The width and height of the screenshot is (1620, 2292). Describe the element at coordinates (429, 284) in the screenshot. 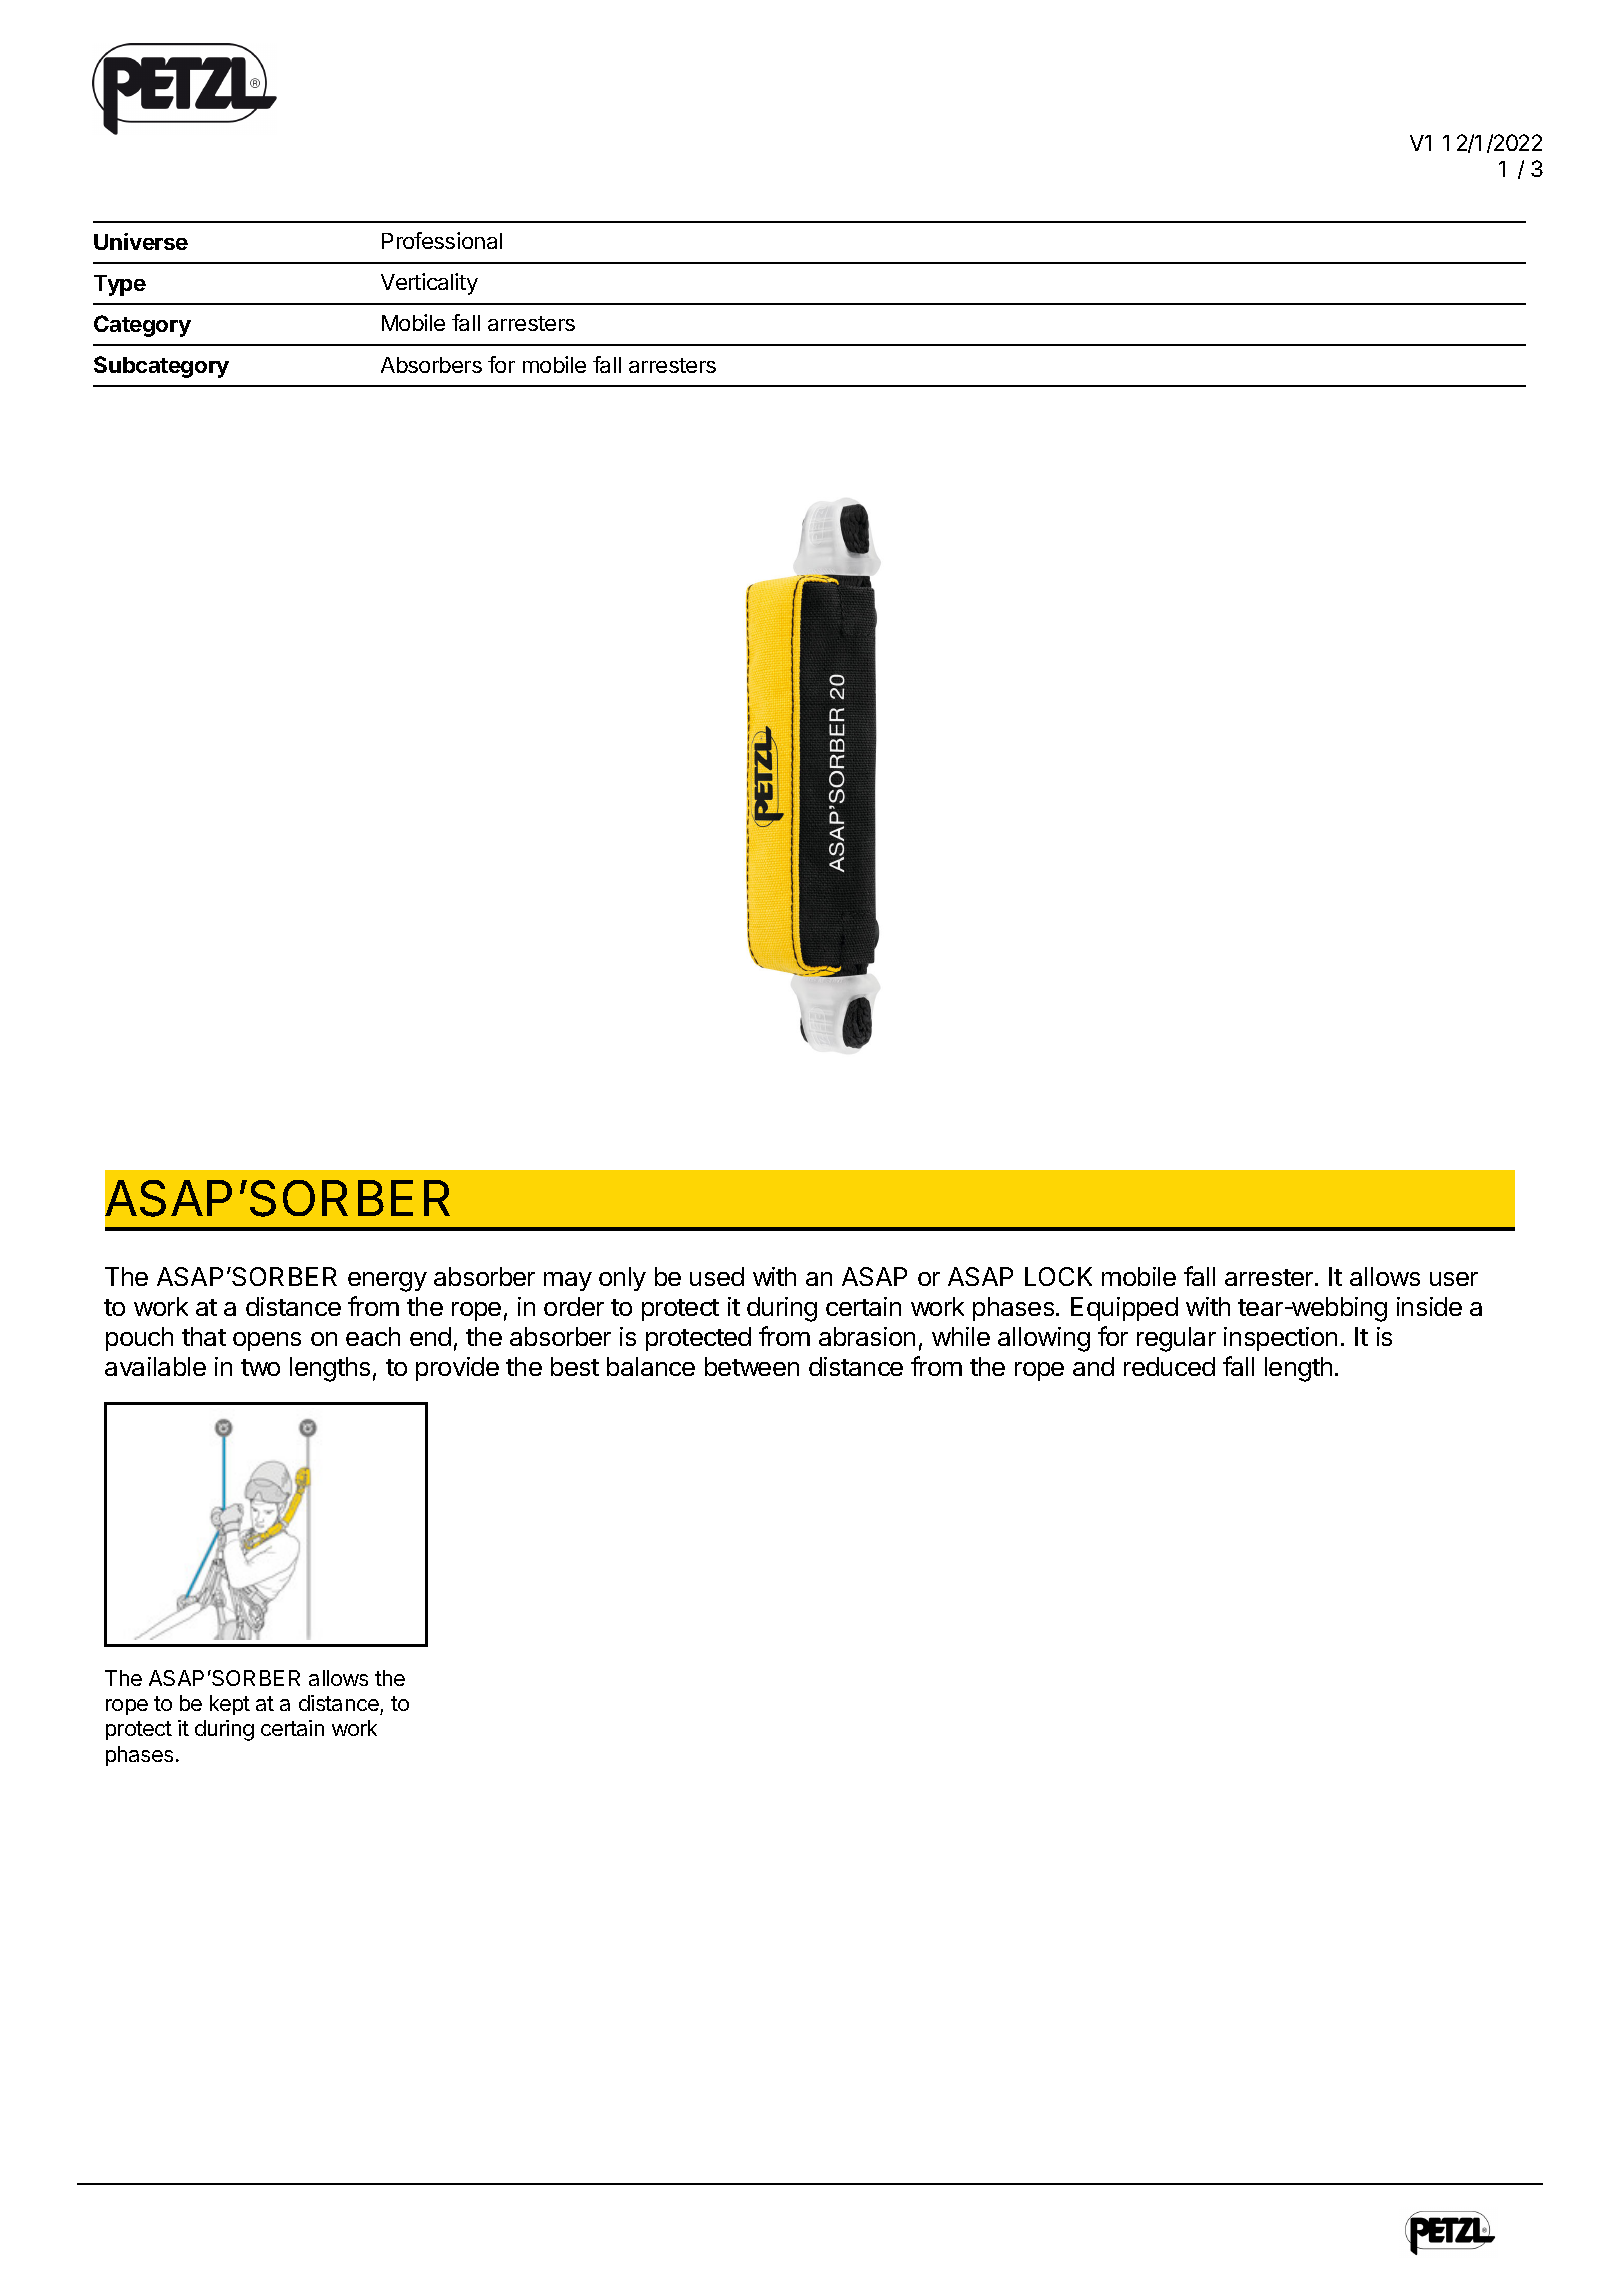

I see `Verticality` at that location.
